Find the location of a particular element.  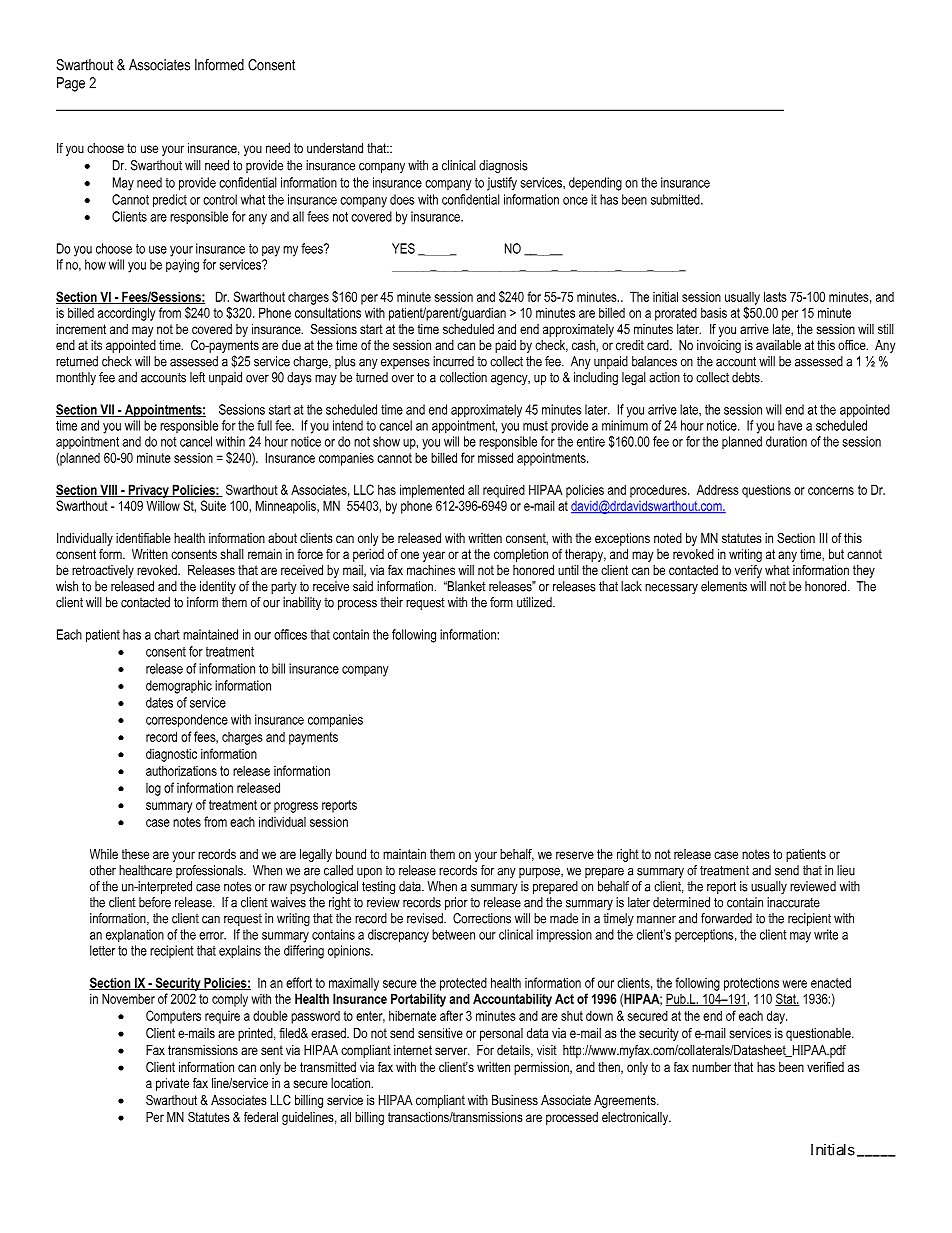

questions is located at coordinates (766, 491).
